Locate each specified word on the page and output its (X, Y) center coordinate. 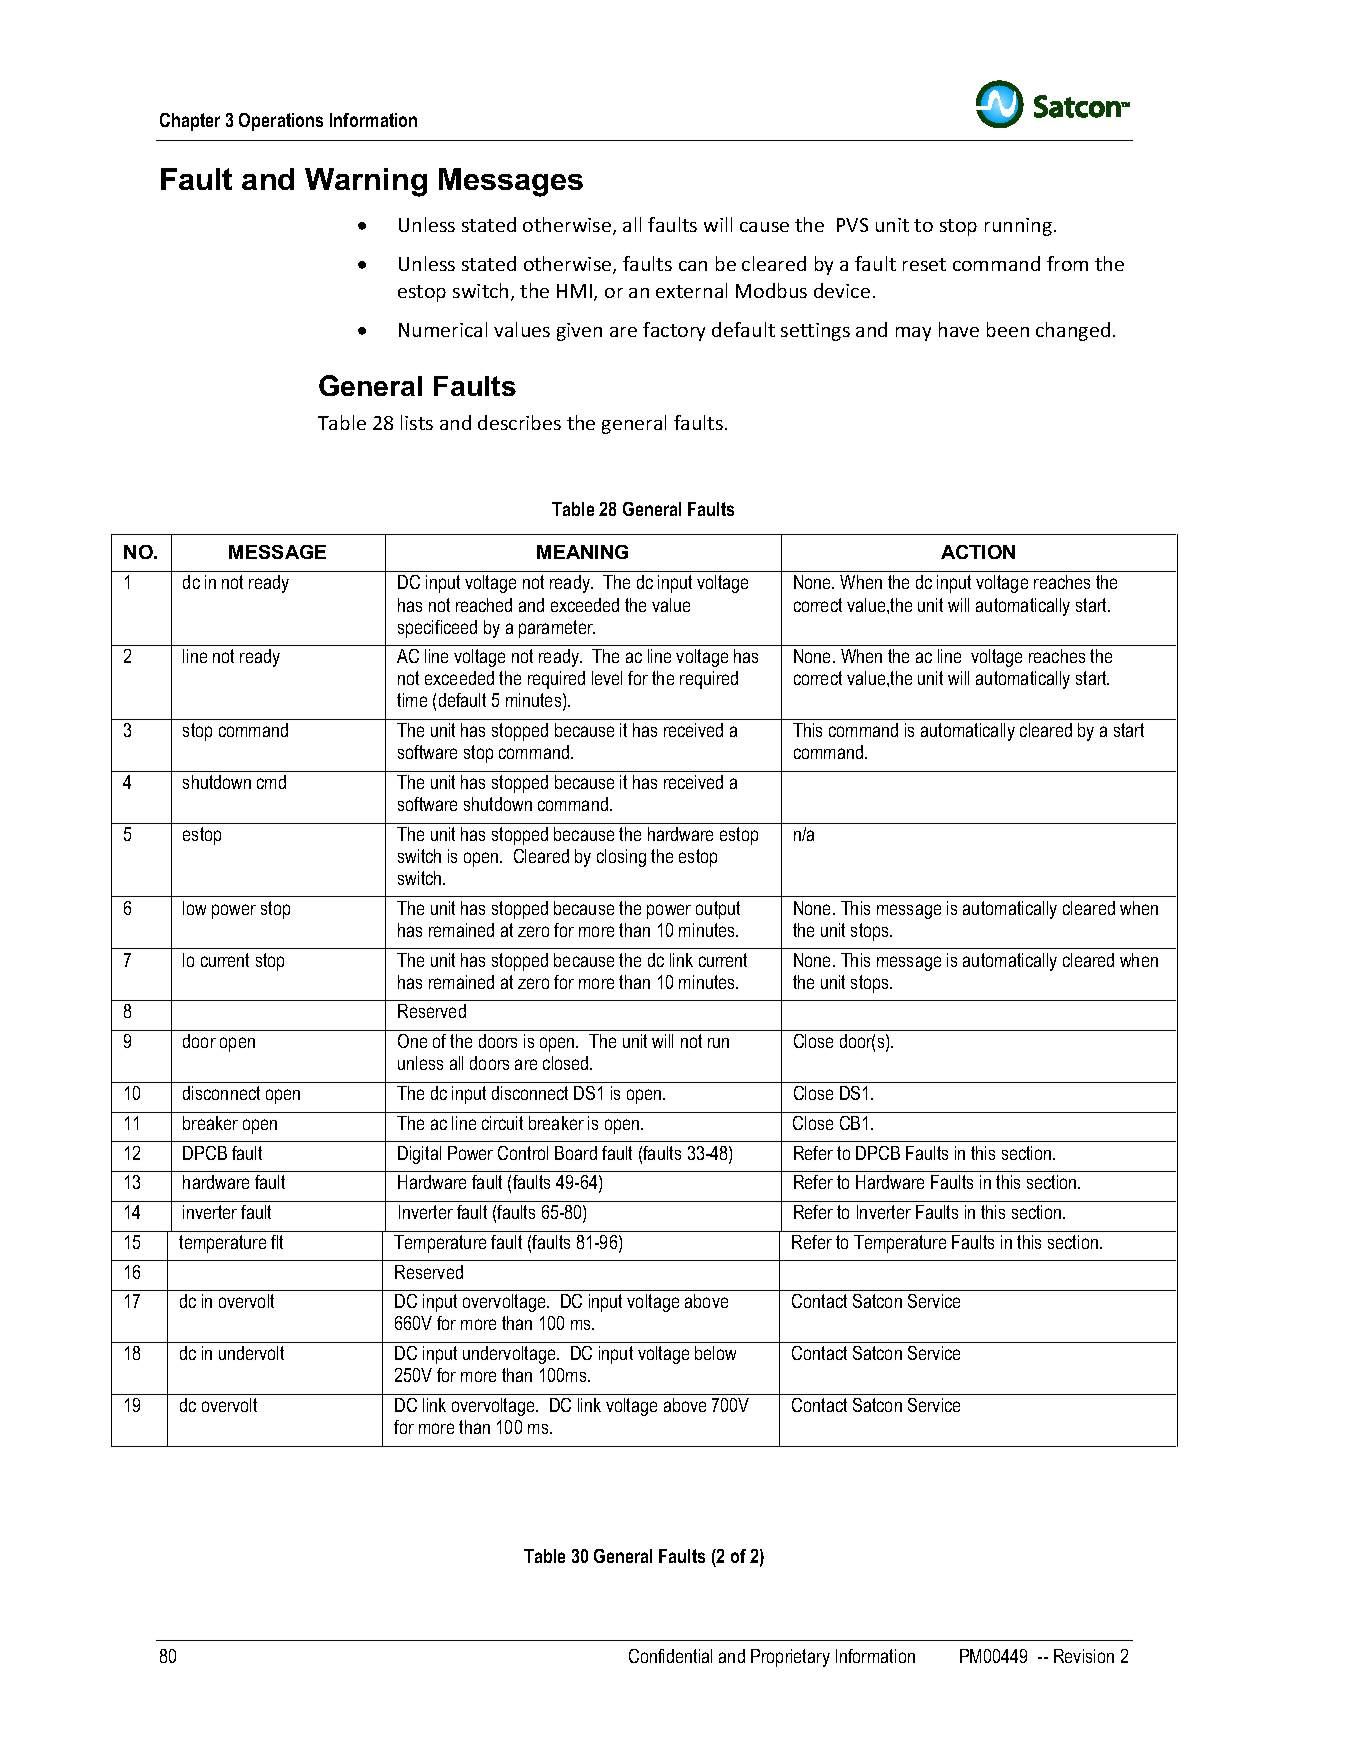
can (693, 266)
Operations (281, 122)
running (1020, 227)
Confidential (670, 1656)
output (718, 910)
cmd (271, 782)
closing (621, 858)
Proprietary (790, 1658)
